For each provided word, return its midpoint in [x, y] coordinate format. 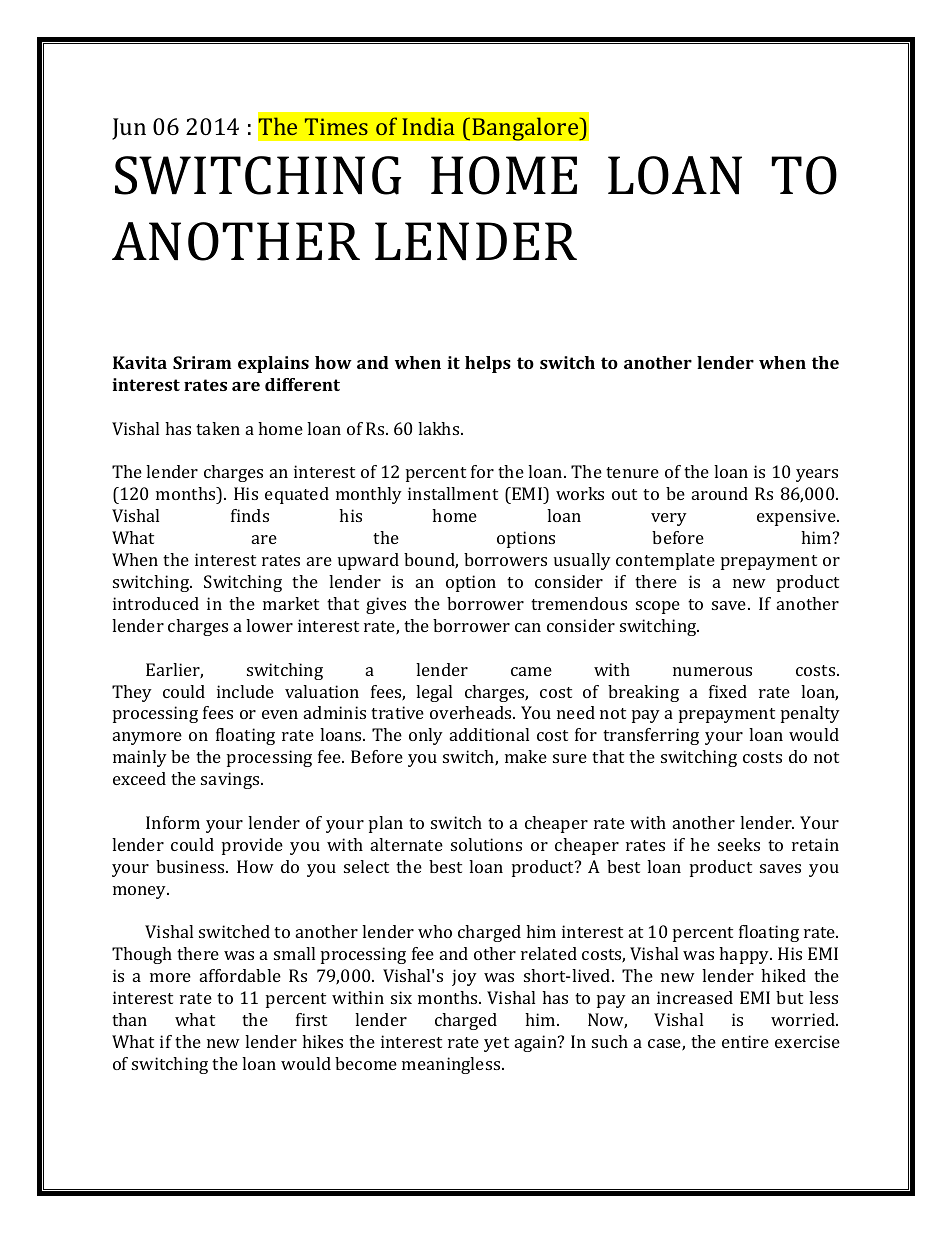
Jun [129, 129]
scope [658, 607]
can [528, 627]
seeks [739, 844]
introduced [156, 603]
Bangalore [526, 129]
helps [488, 364]
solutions [486, 844]
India [428, 126]
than [129, 1019]
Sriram [202, 362]
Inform [173, 822]
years [817, 475]
